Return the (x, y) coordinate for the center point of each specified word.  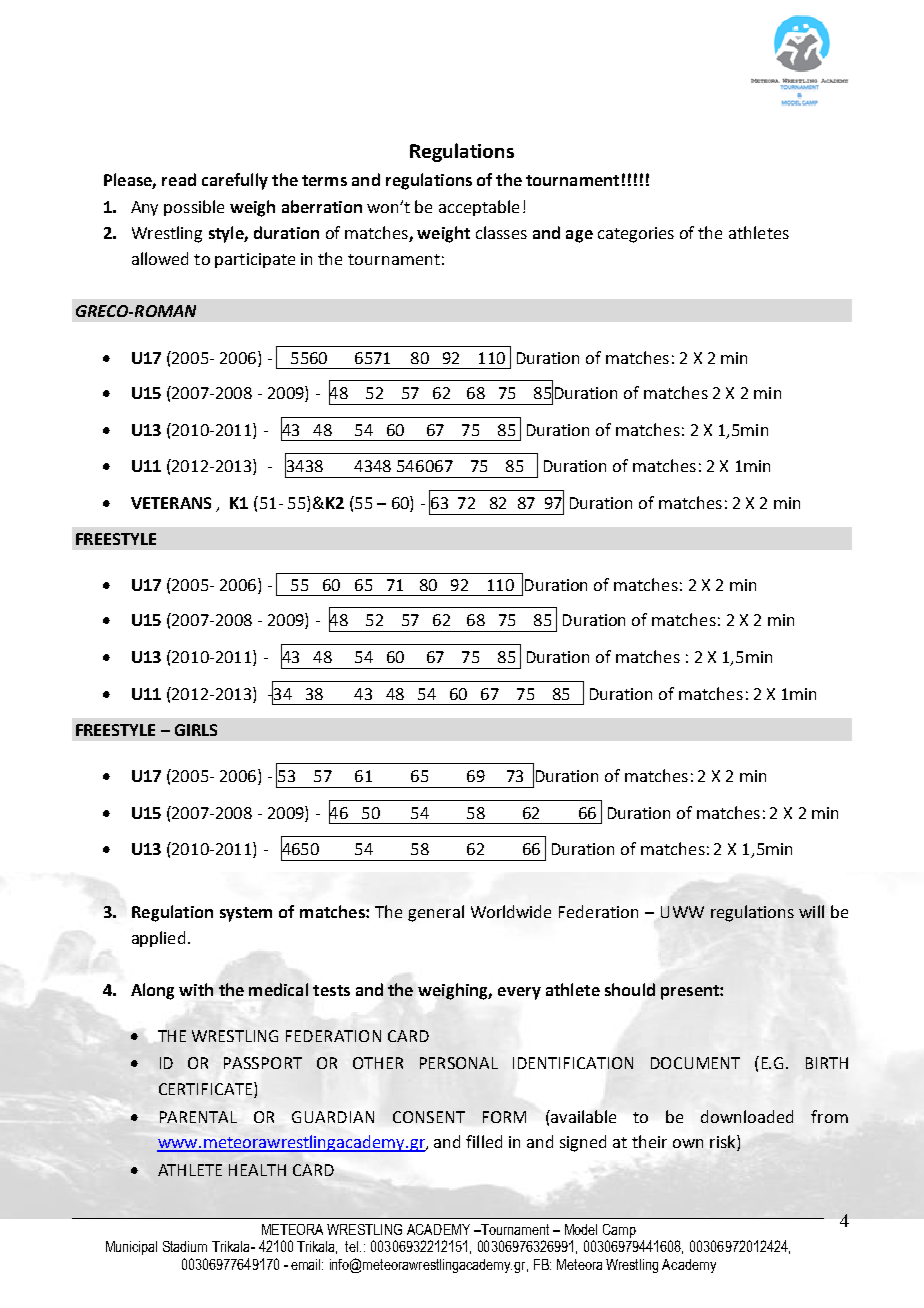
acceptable (479, 208)
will (811, 911)
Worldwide (511, 911)
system (246, 914)
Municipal (131, 1248)
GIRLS (196, 730)
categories (636, 235)
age (579, 236)
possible (194, 208)
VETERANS (171, 503)
